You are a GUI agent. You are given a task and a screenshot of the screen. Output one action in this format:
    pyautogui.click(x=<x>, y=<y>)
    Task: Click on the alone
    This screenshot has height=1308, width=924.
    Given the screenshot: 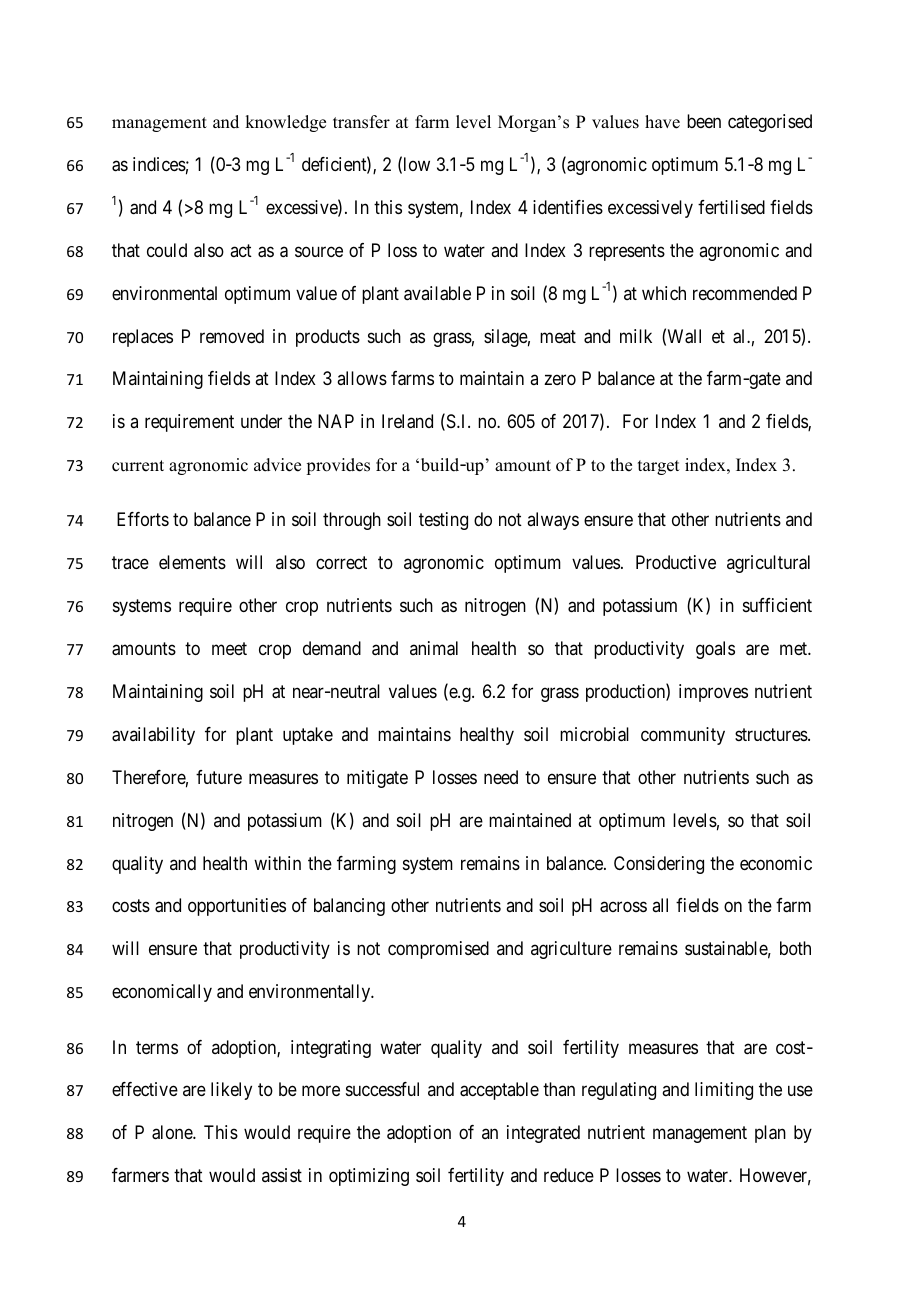 What is the action you would take?
    pyautogui.click(x=173, y=1132)
